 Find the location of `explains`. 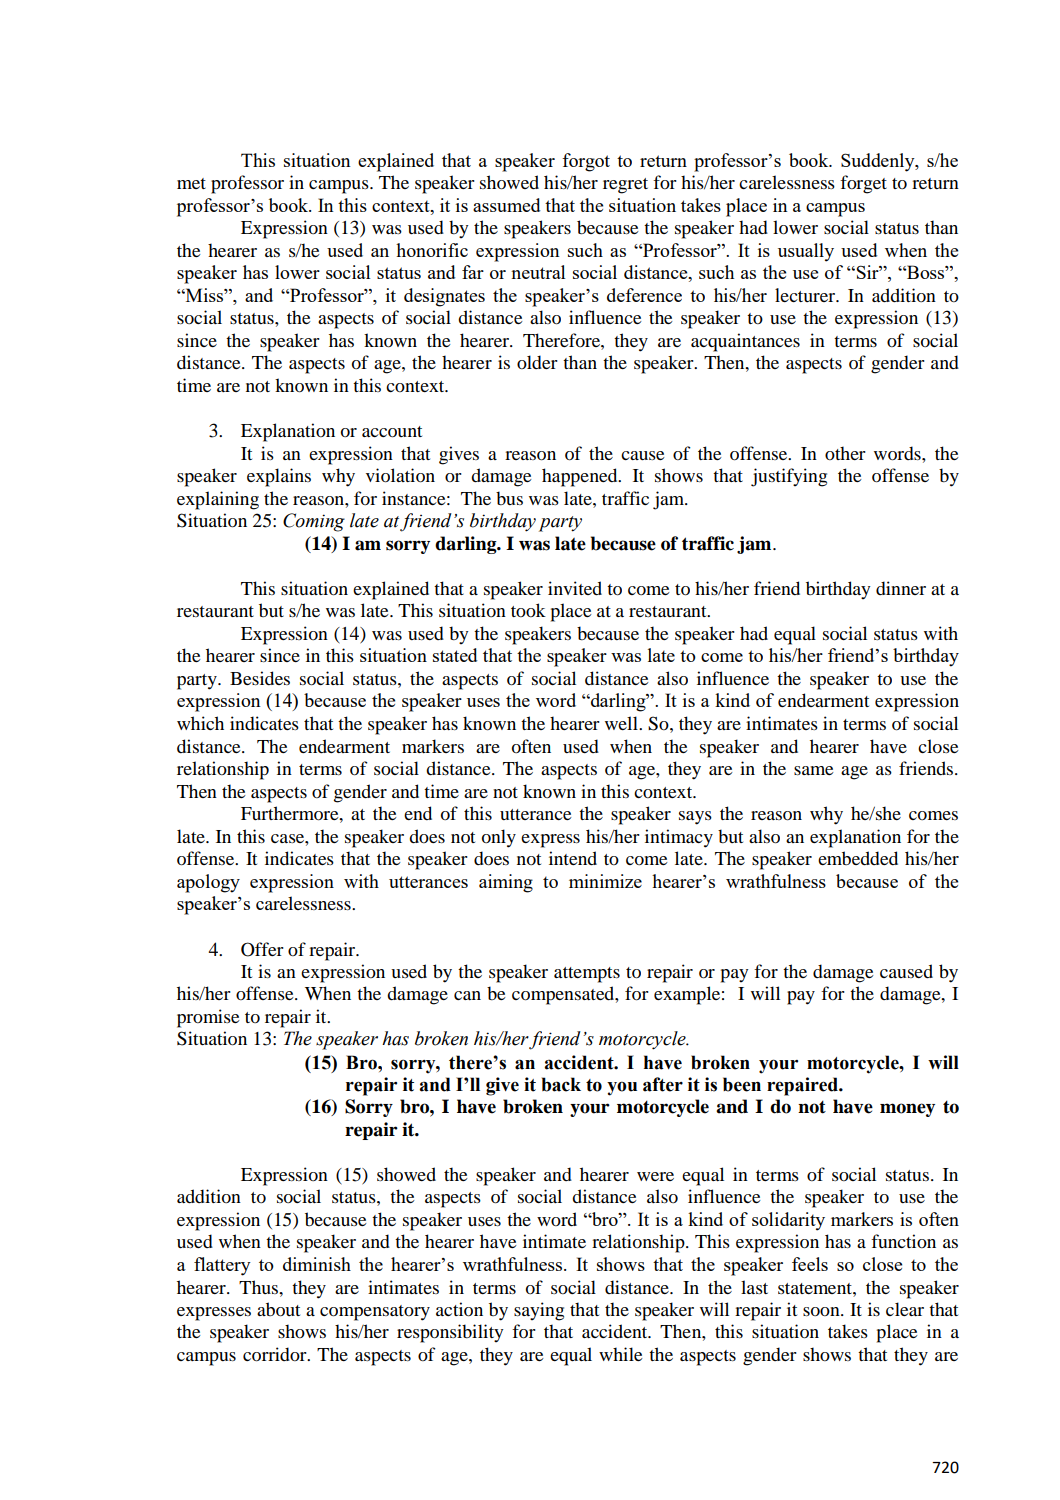

explains is located at coordinates (279, 477).
